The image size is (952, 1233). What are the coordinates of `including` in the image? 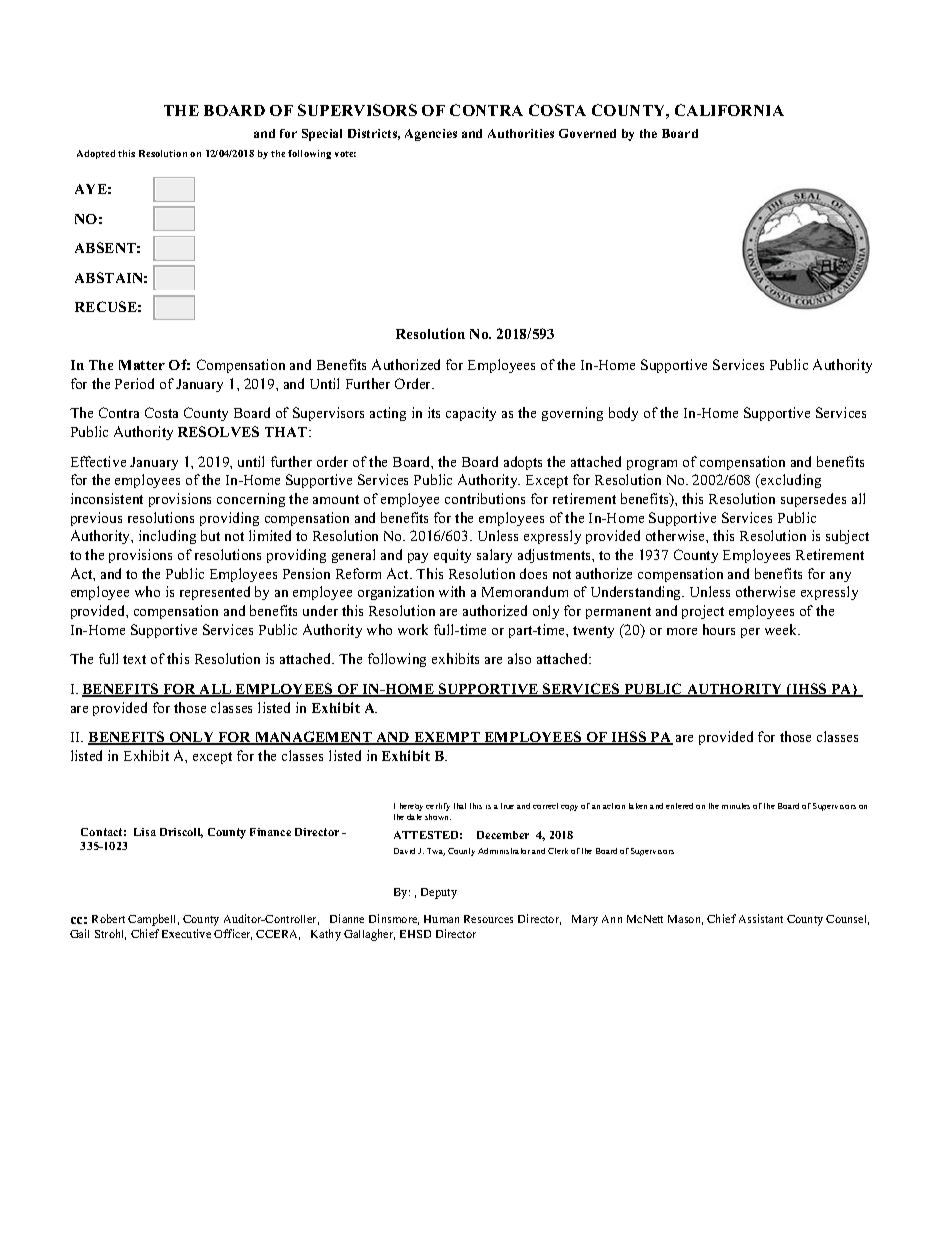 It's located at (167, 537).
